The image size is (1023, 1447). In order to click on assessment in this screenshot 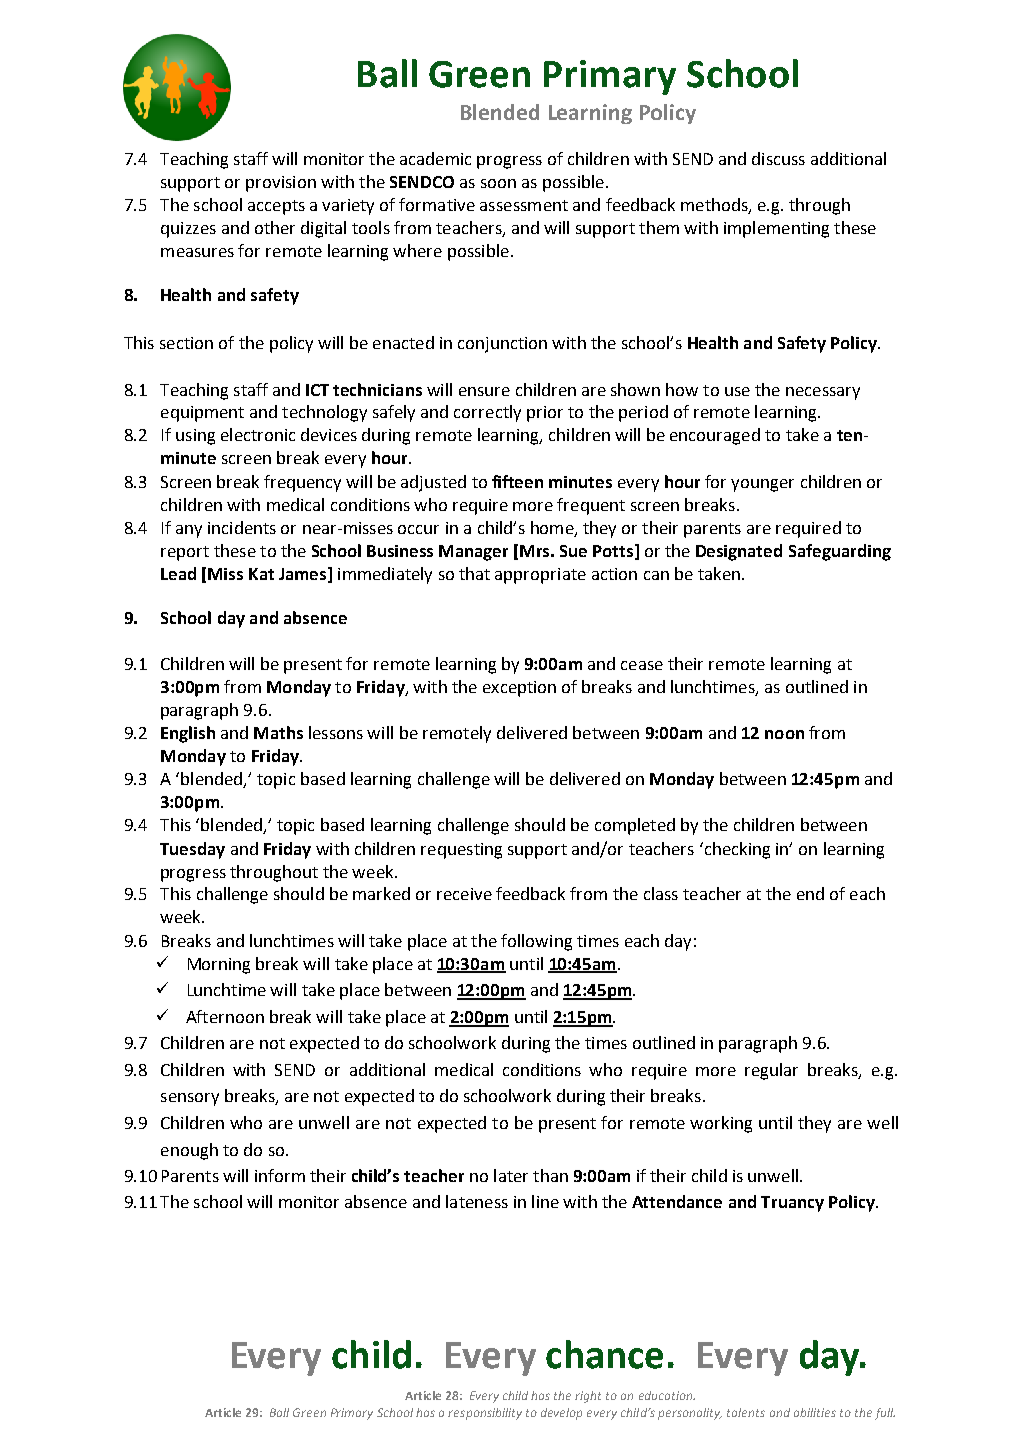, I will do `click(524, 205)`.
